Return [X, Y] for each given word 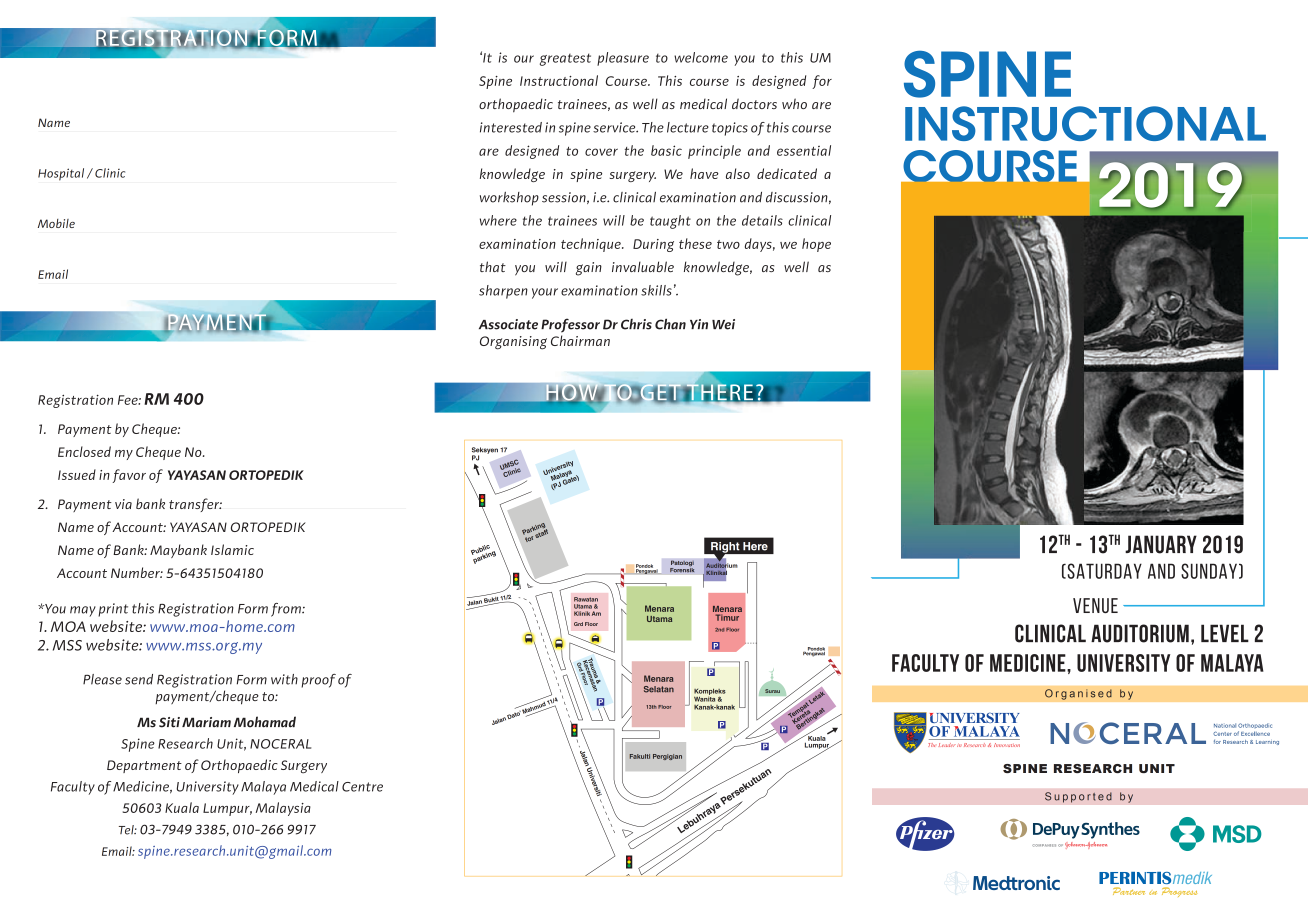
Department [144, 766]
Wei [723, 324]
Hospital [61, 174]
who [794, 103]
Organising [513, 343]
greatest [565, 59]
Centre [362, 787]
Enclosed [84, 451]
